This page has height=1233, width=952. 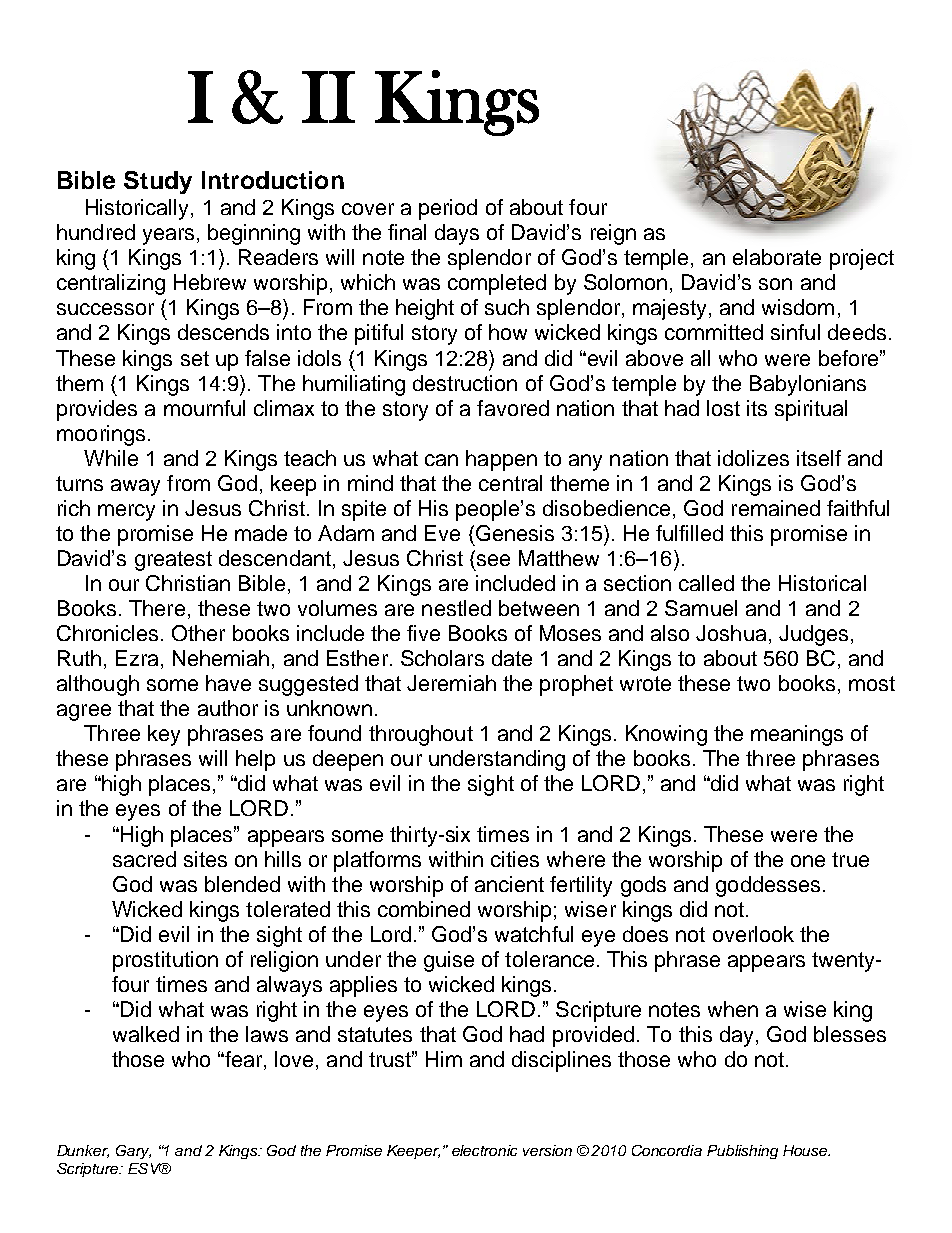 What do you see at coordinates (168, 236) in the page?
I see `years` at bounding box center [168, 236].
